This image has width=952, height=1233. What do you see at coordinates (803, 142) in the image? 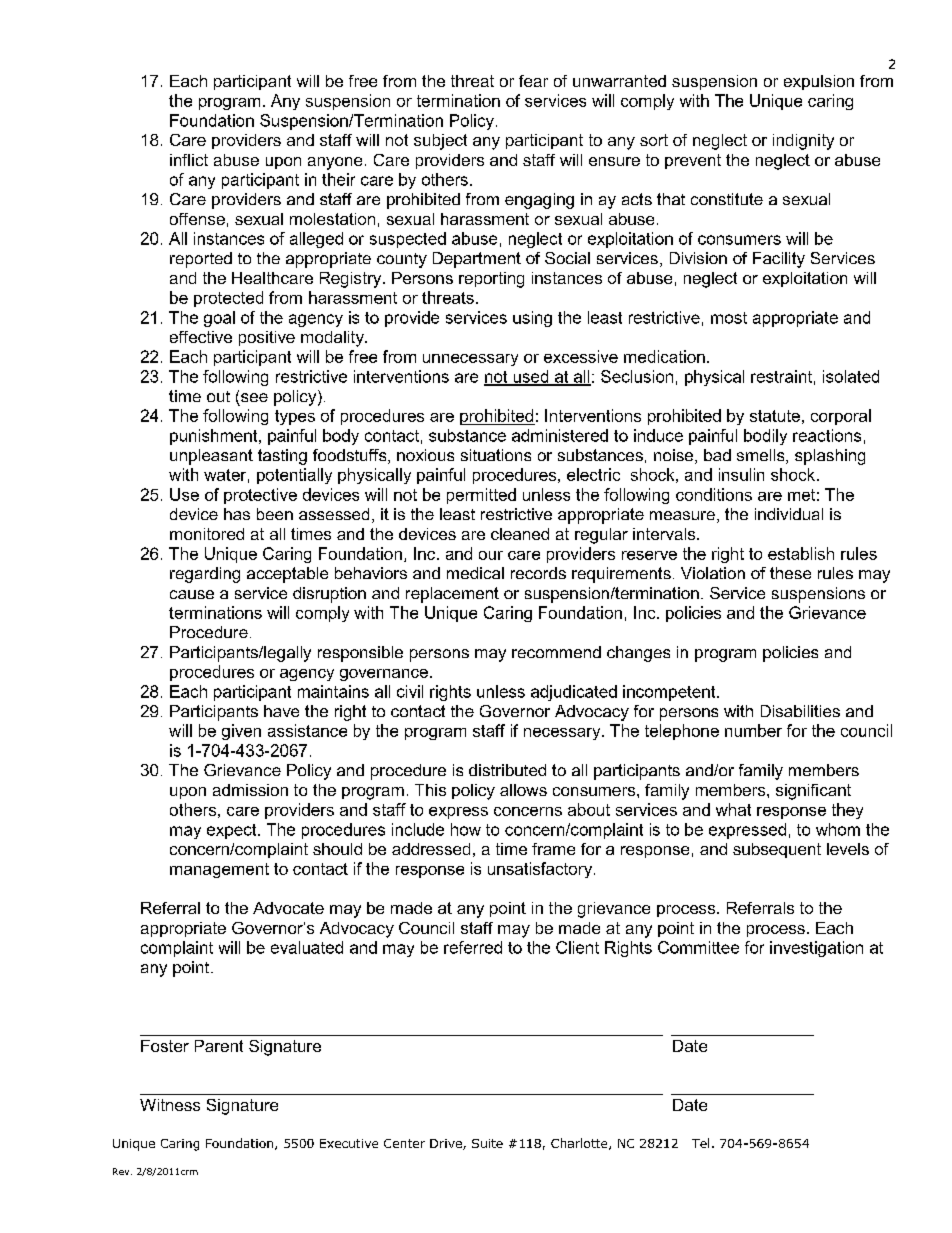
I see `indignity` at bounding box center [803, 142].
